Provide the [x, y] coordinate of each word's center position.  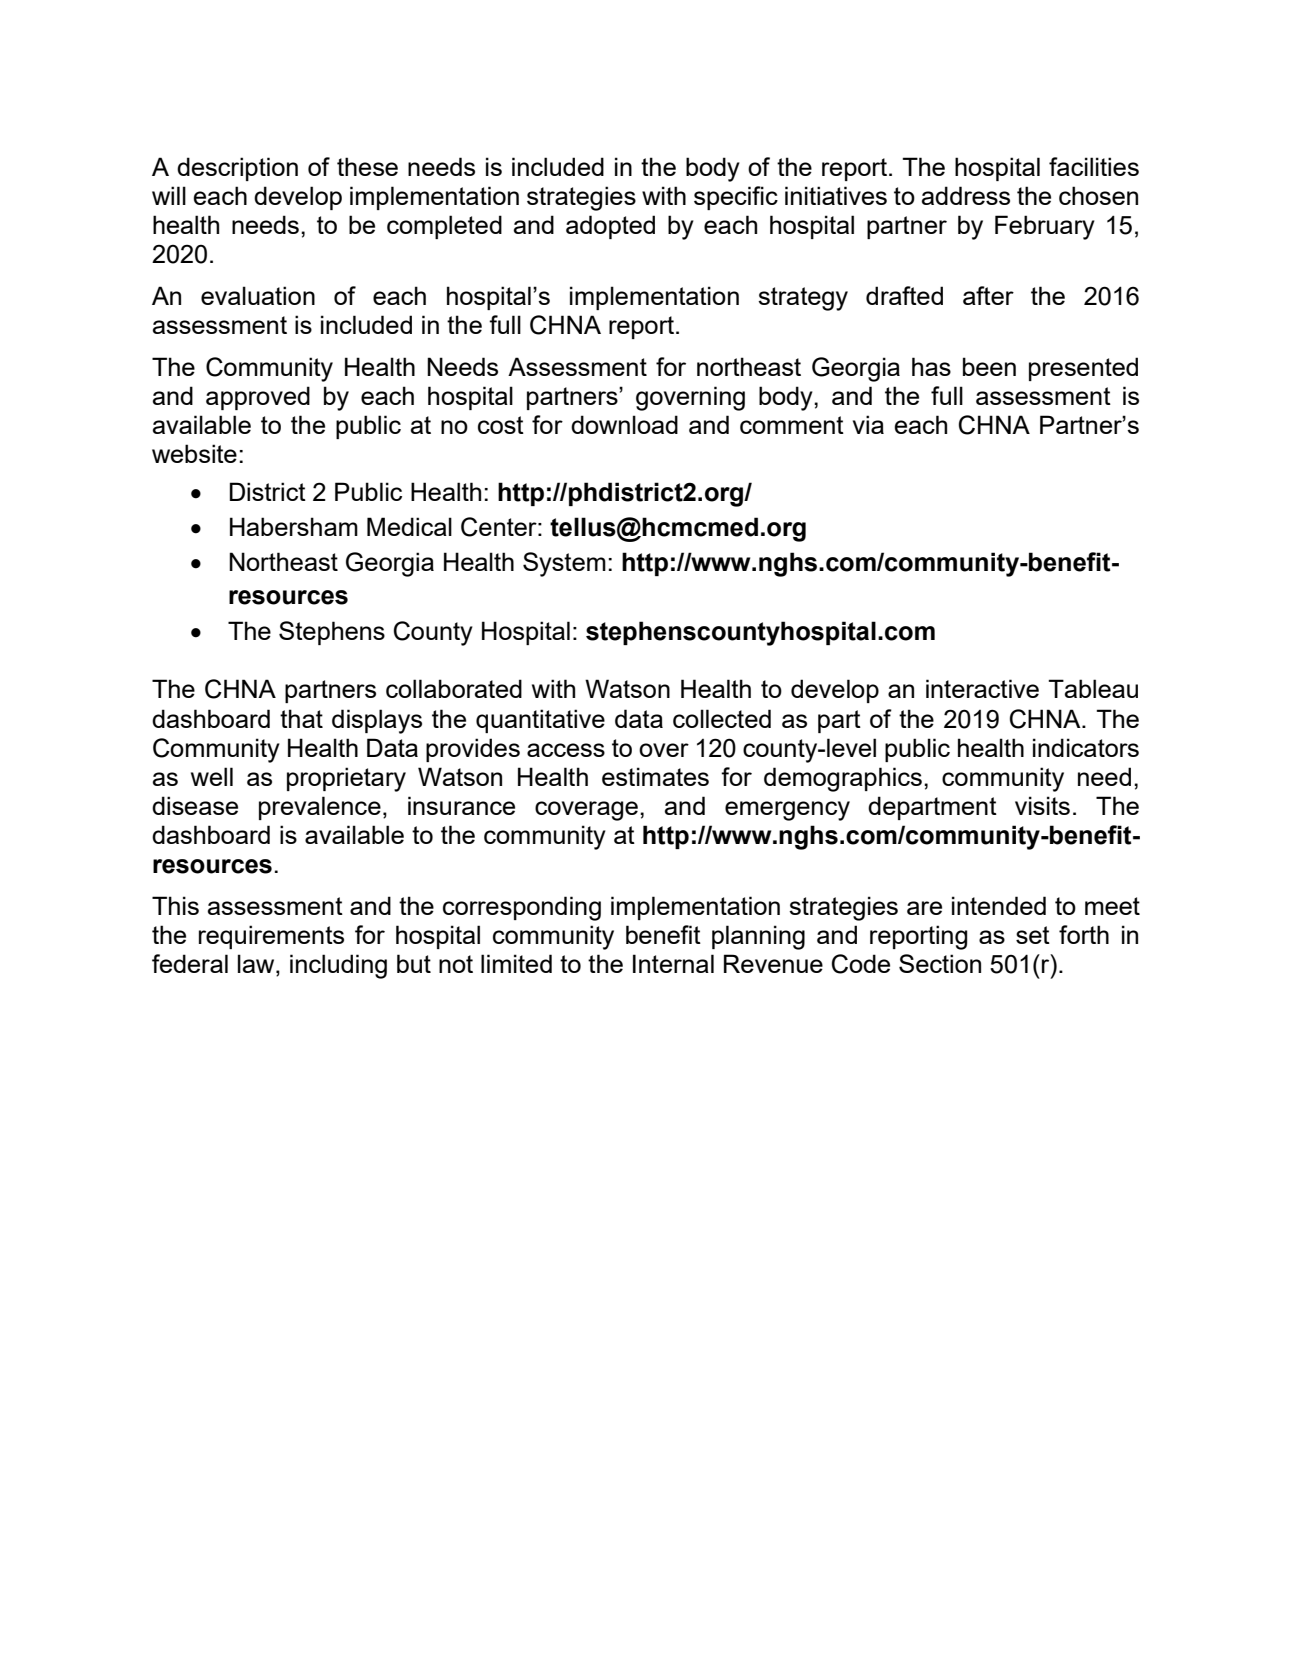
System [564, 564]
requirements [271, 937]
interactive [982, 688]
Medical [409, 526]
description [237, 169]
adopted [610, 227]
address [966, 195]
